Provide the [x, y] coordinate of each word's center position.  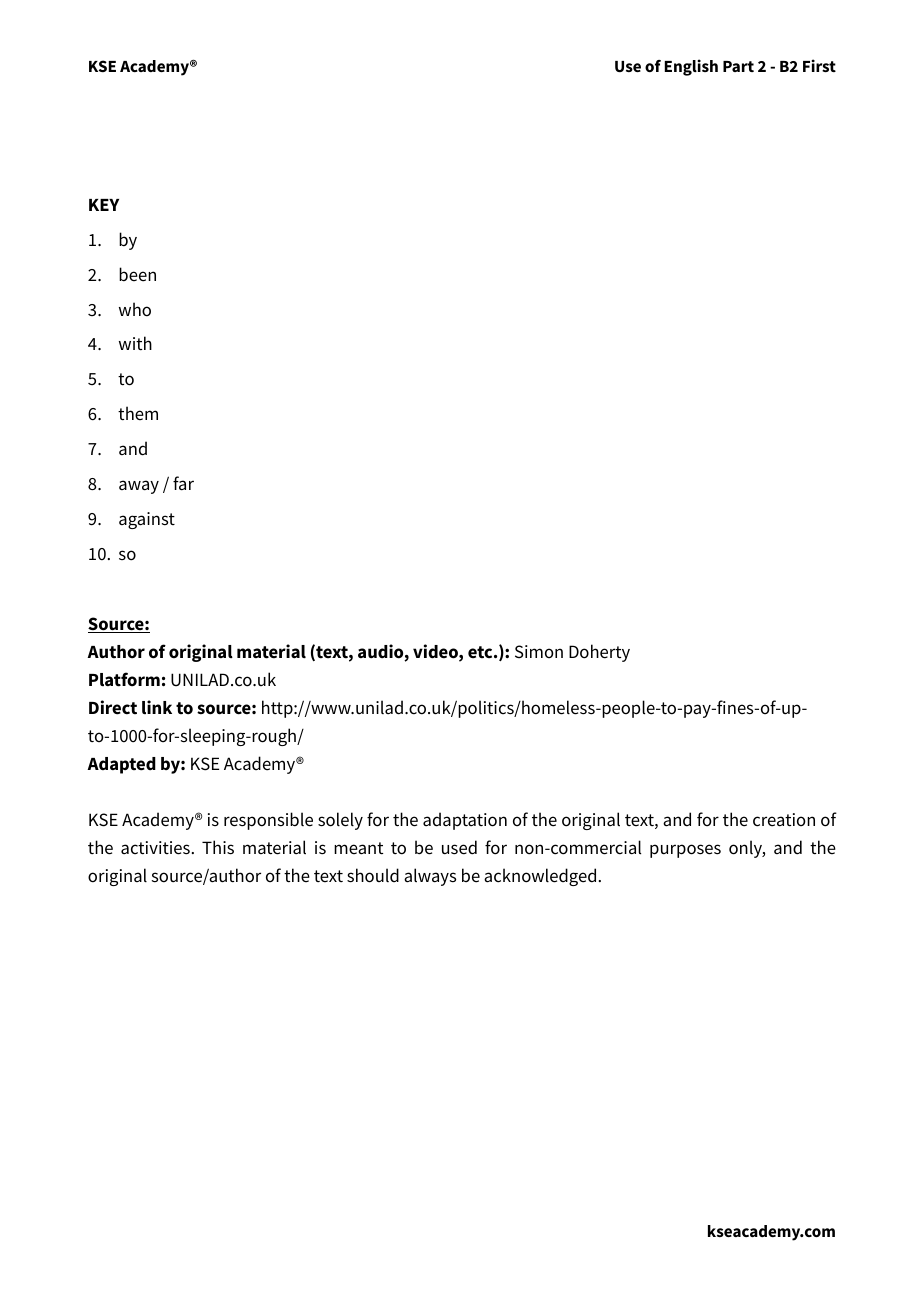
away [139, 487]
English [691, 67]
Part [738, 66]
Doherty [599, 653]
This [218, 847]
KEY [104, 205]
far [183, 483]
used [459, 847]
